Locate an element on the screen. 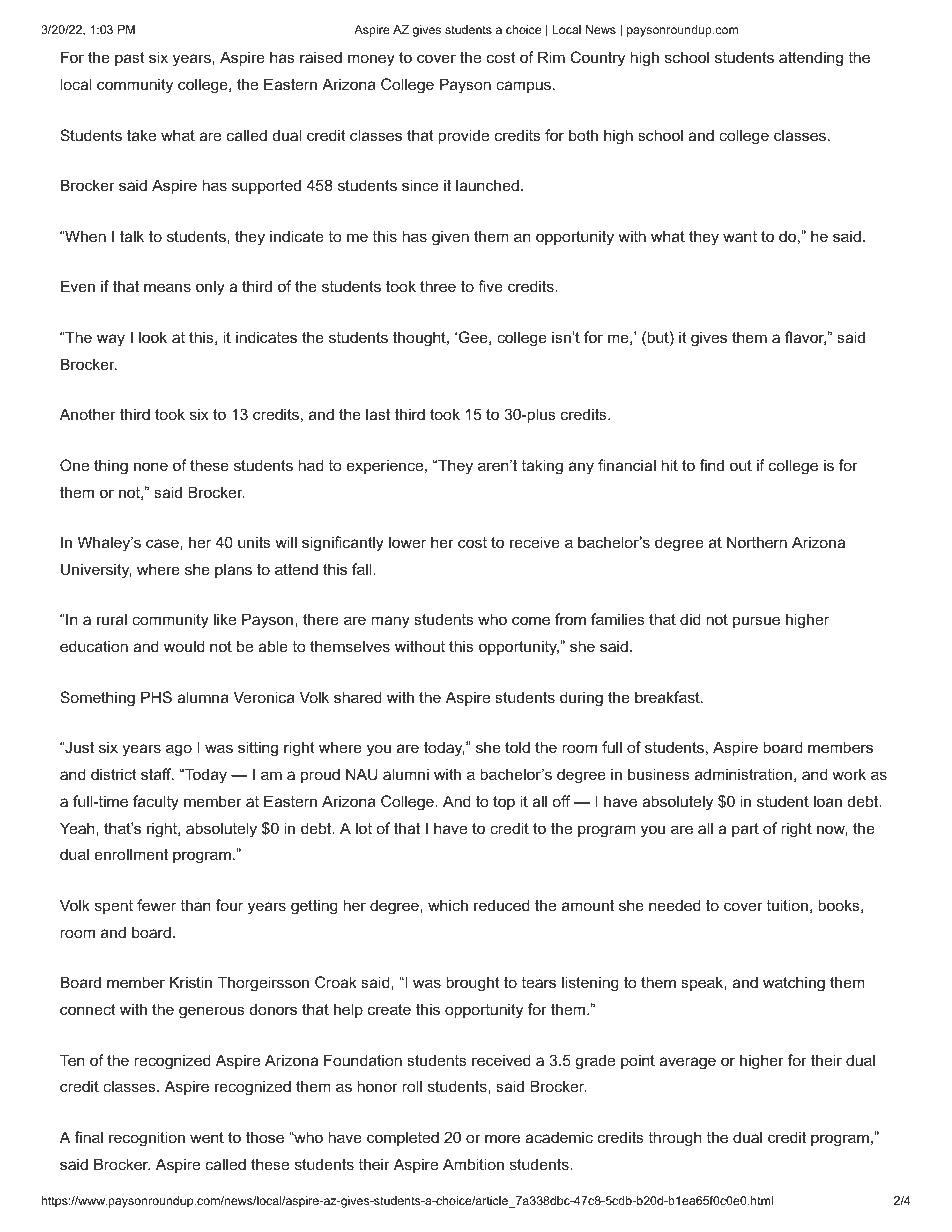 This screenshot has height=1232, width=952. administration is located at coordinates (743, 774).
